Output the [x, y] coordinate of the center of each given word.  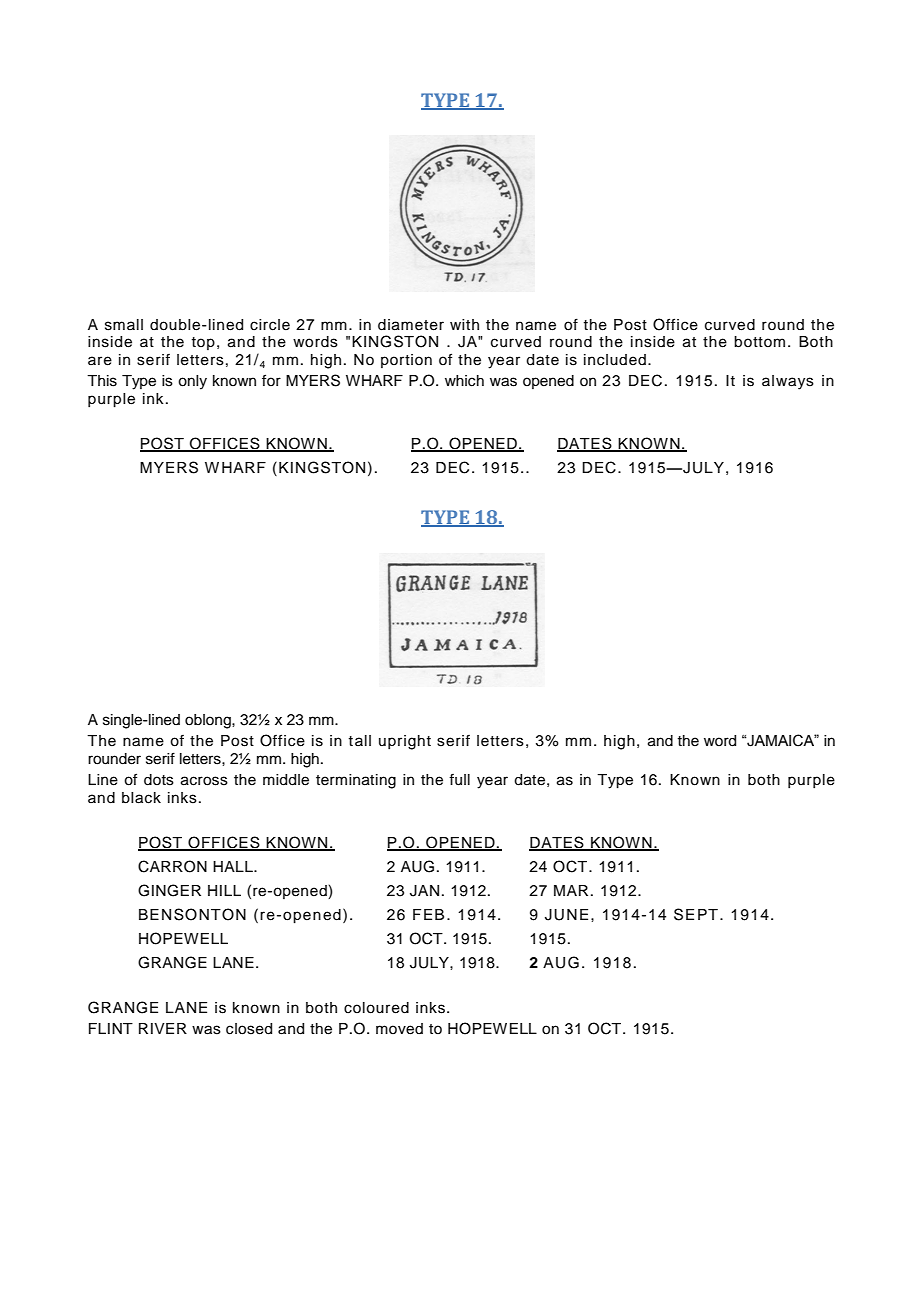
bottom [759, 342]
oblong [209, 721]
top [203, 343]
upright [405, 742]
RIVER [163, 1028]
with [464, 324]
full [459, 780]
